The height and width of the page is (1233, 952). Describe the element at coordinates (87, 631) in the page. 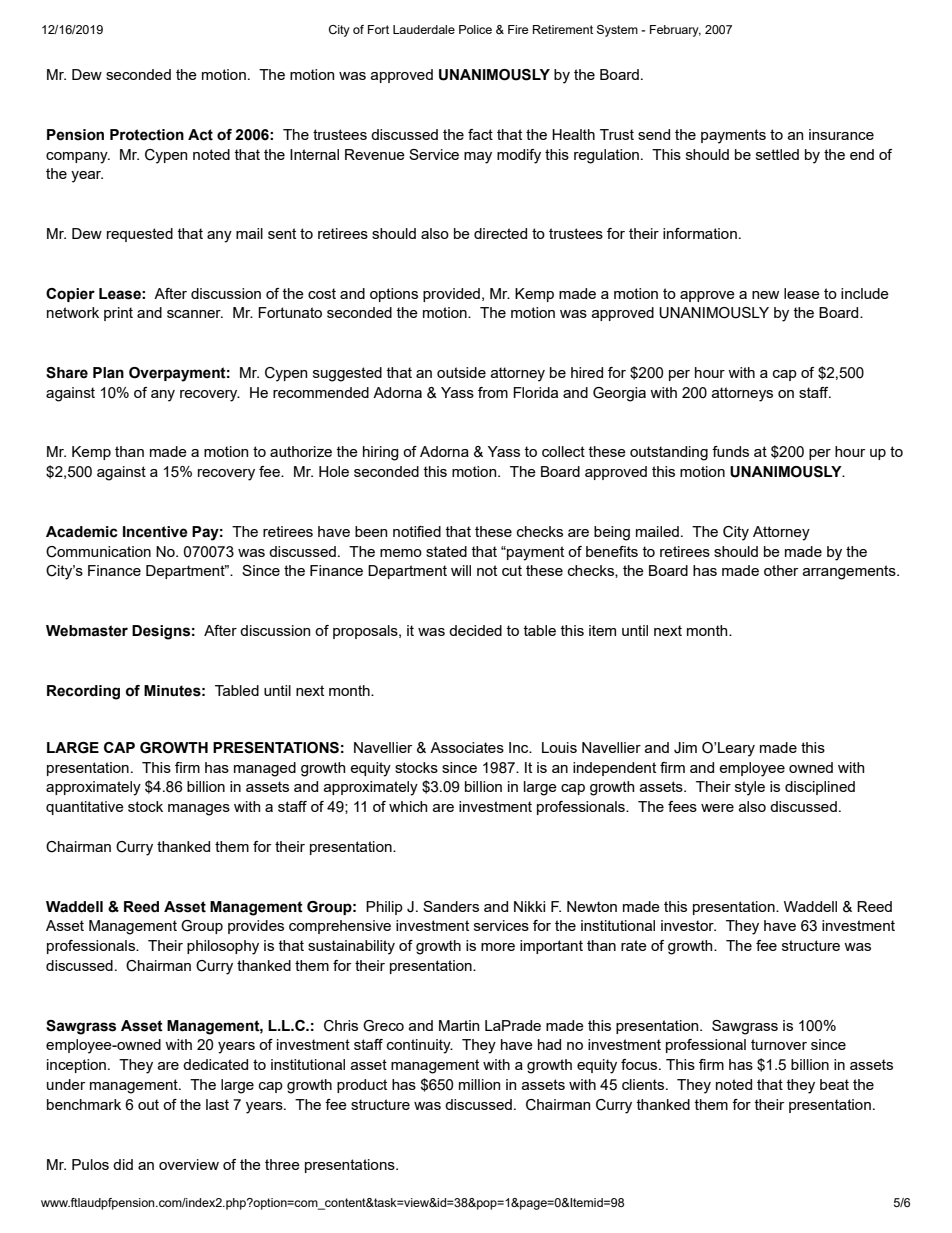

I see `Webmaster` at that location.
